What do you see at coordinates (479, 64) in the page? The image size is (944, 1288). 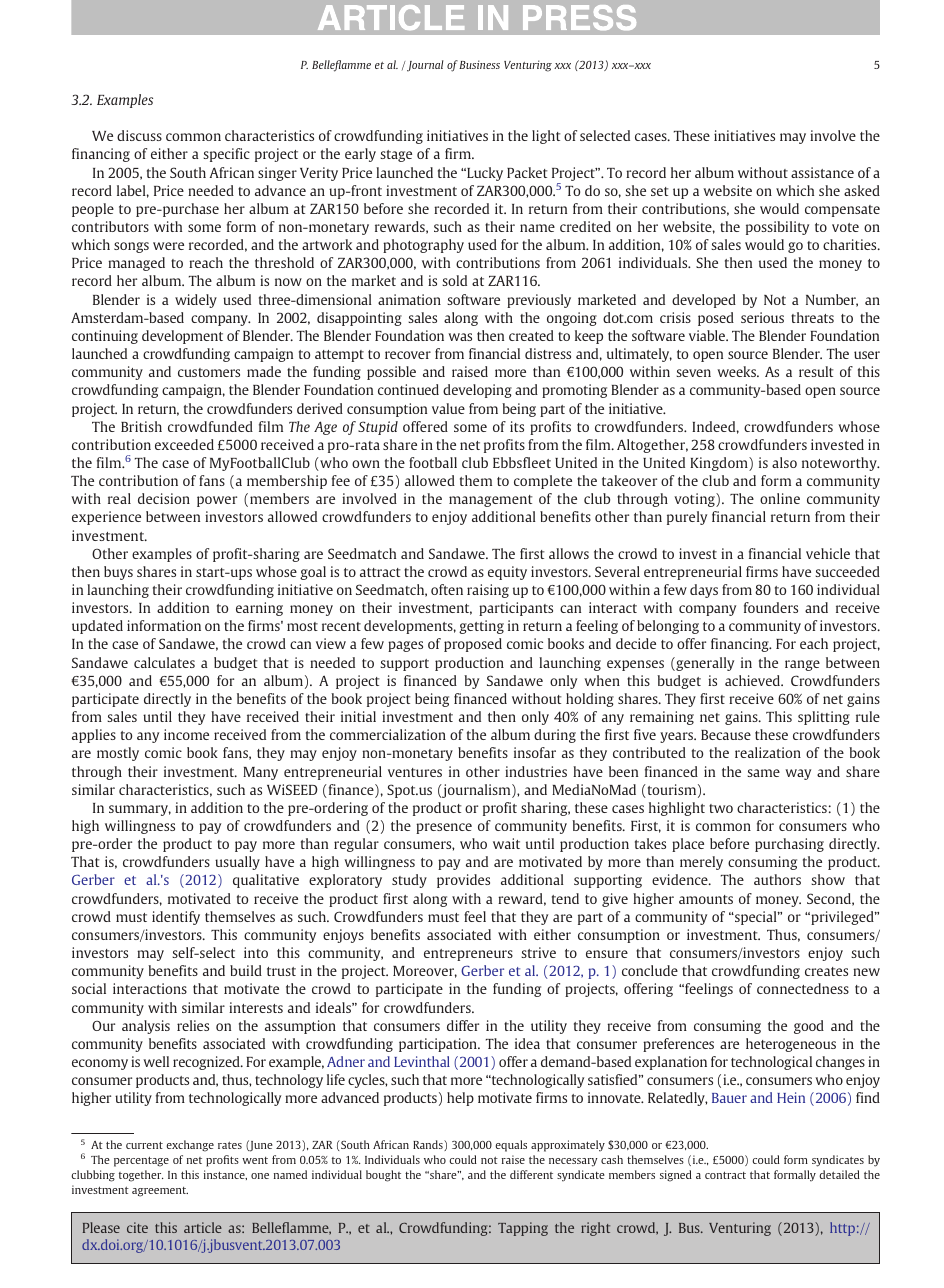 I see `Business` at bounding box center [479, 64].
